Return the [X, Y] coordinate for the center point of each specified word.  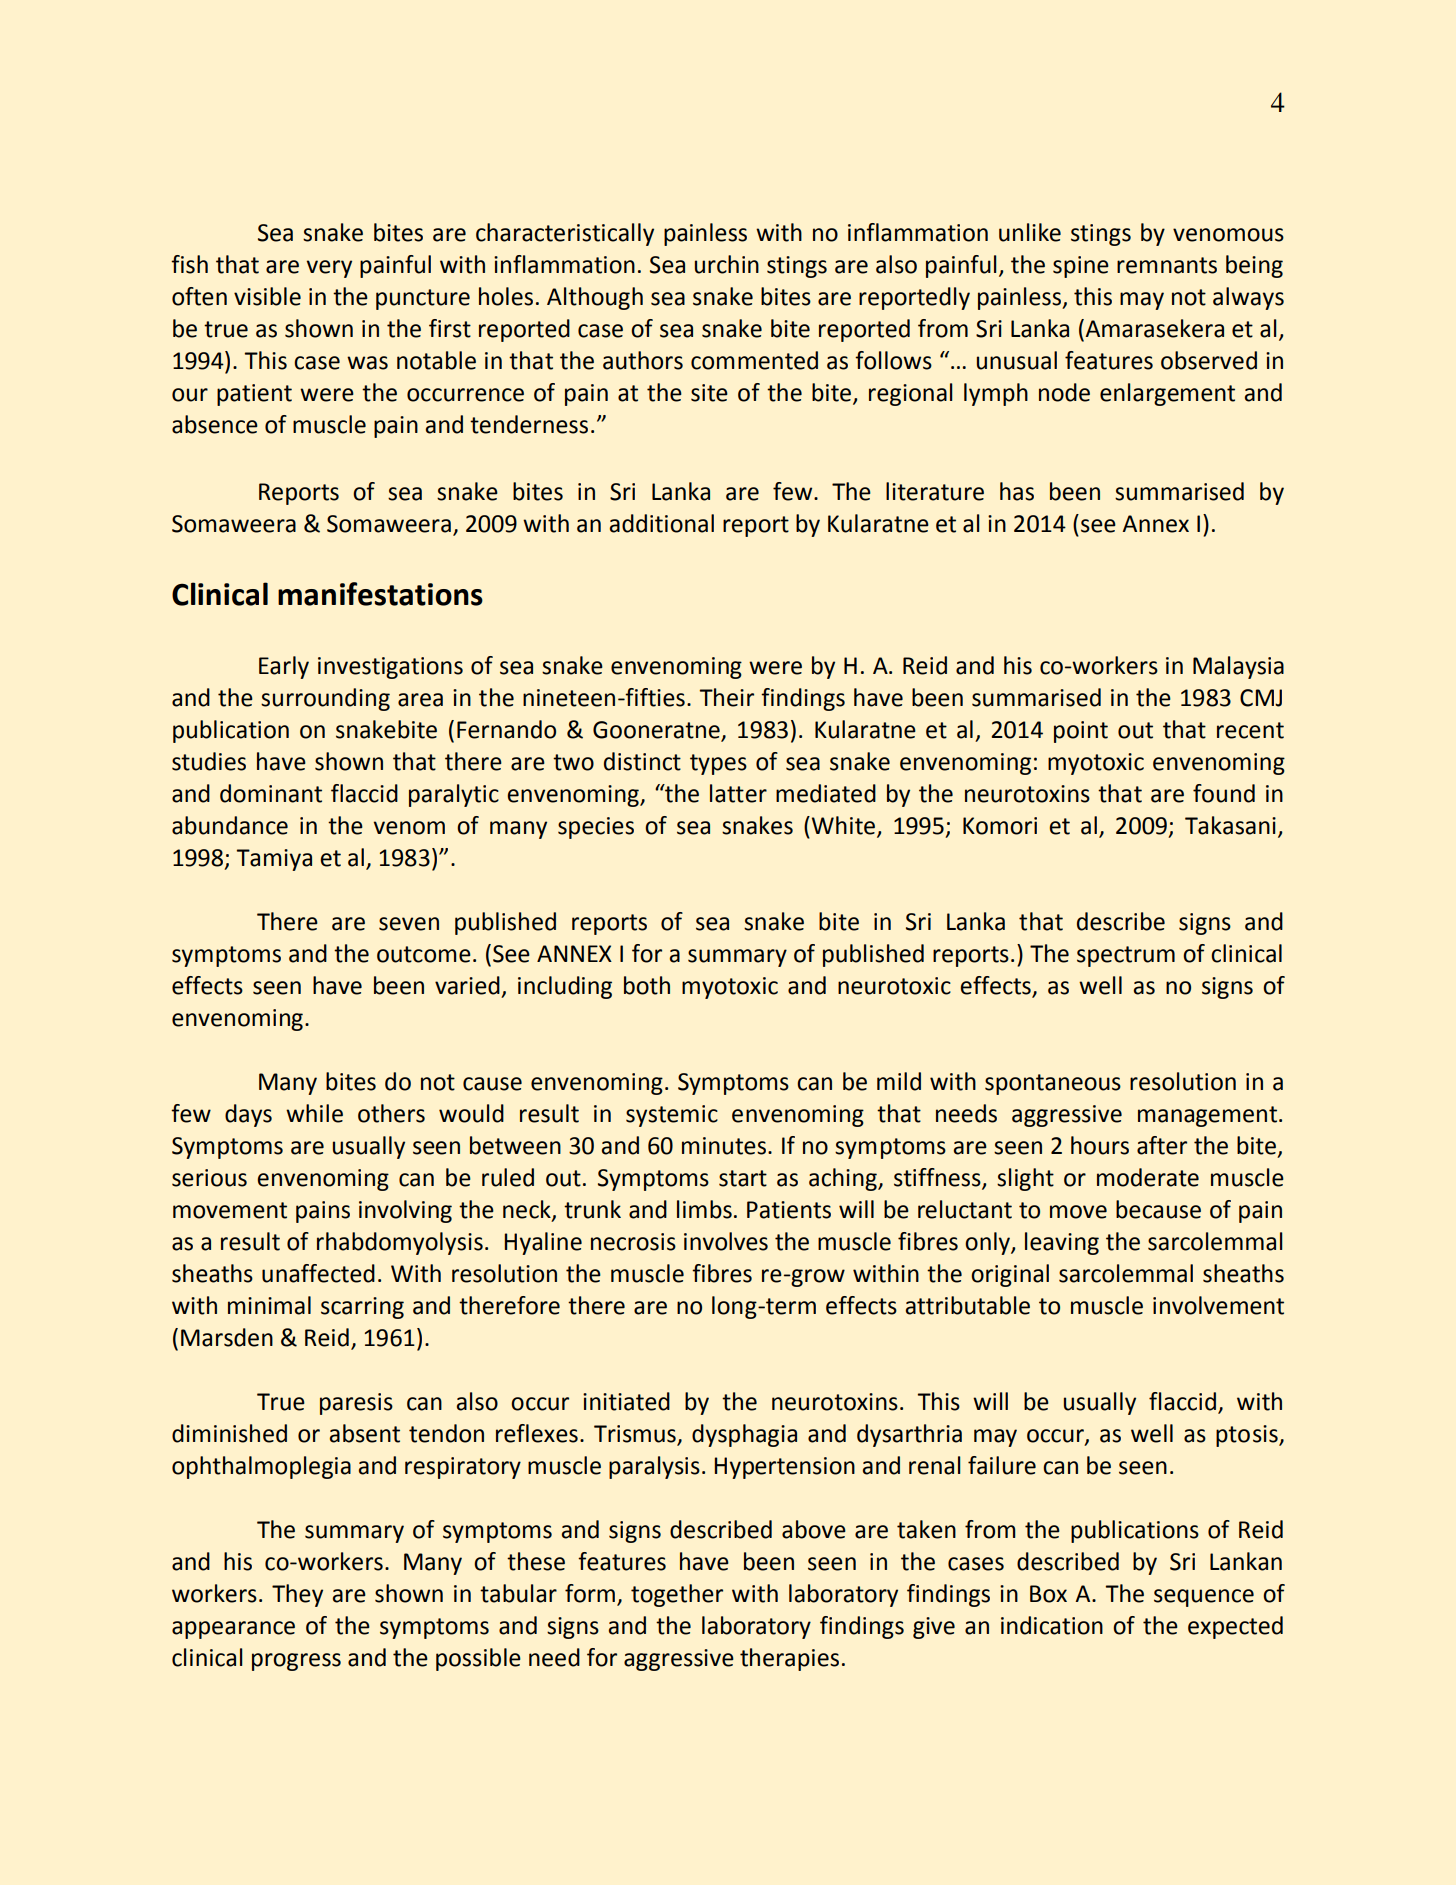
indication [1052, 1625]
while [314, 1113]
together [677, 1595]
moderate [1148, 1177]
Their [727, 697]
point [1081, 732]
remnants [1167, 265]
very [329, 269]
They [297, 1595]
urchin [727, 264]
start [743, 1178]
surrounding [325, 699]
